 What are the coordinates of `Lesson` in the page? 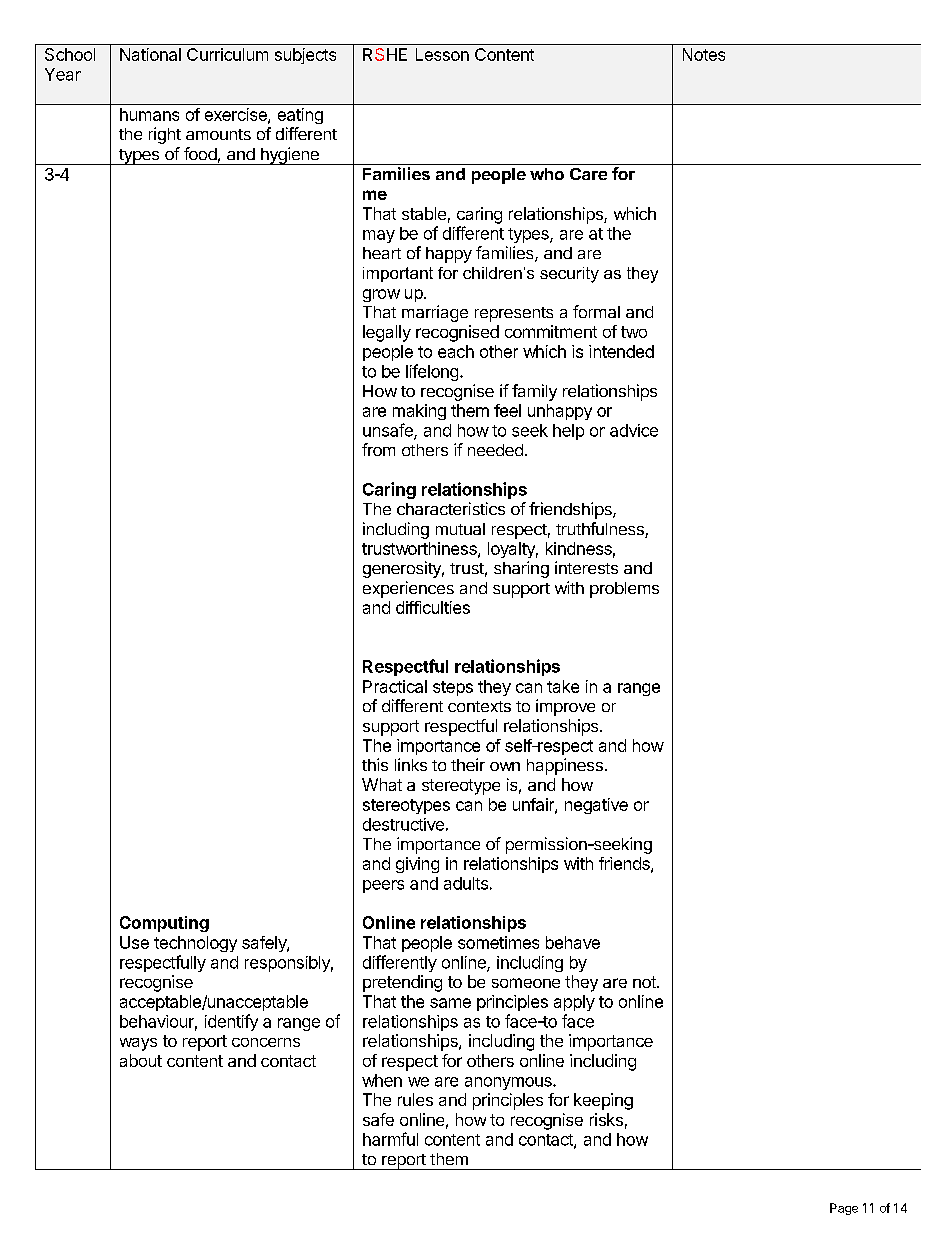 It's located at (442, 54).
